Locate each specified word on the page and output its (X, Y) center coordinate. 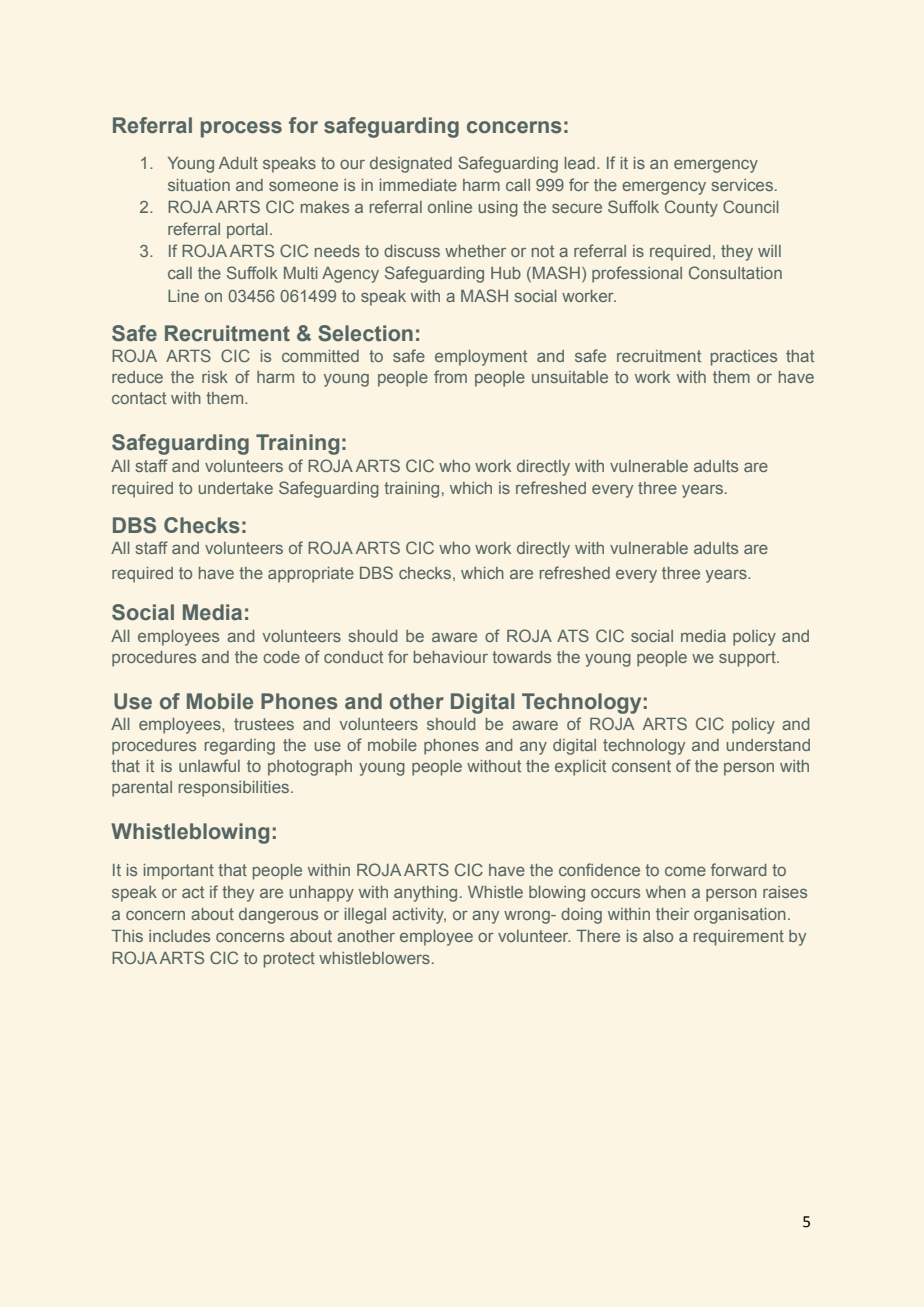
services (742, 185)
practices (744, 358)
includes (179, 936)
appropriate (311, 575)
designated (411, 165)
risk (215, 377)
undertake (236, 488)
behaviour (451, 657)
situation (199, 185)
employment (481, 358)
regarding (240, 747)
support (748, 659)
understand (768, 745)
